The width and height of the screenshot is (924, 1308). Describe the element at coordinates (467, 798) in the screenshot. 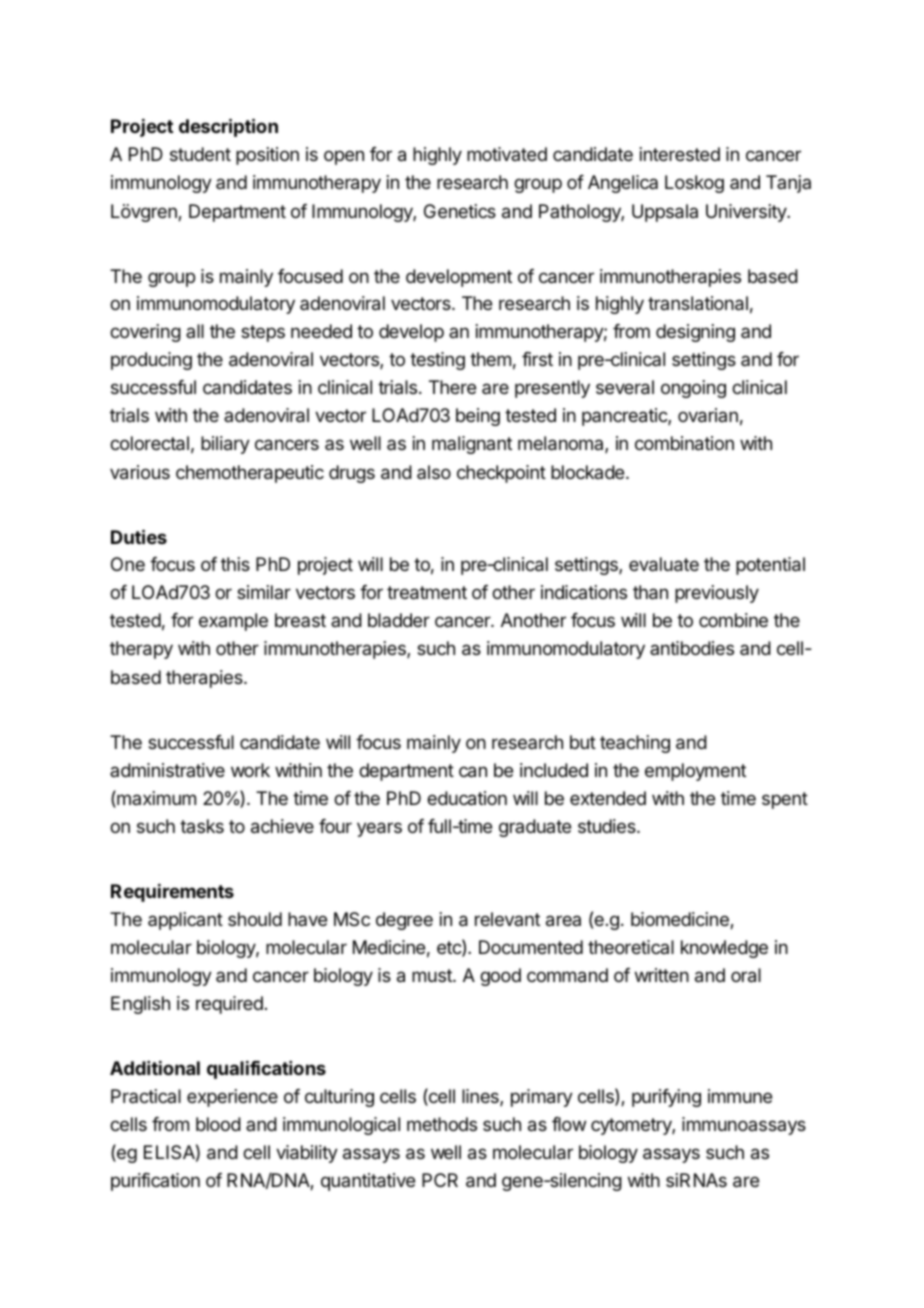

I see `education` at that location.
